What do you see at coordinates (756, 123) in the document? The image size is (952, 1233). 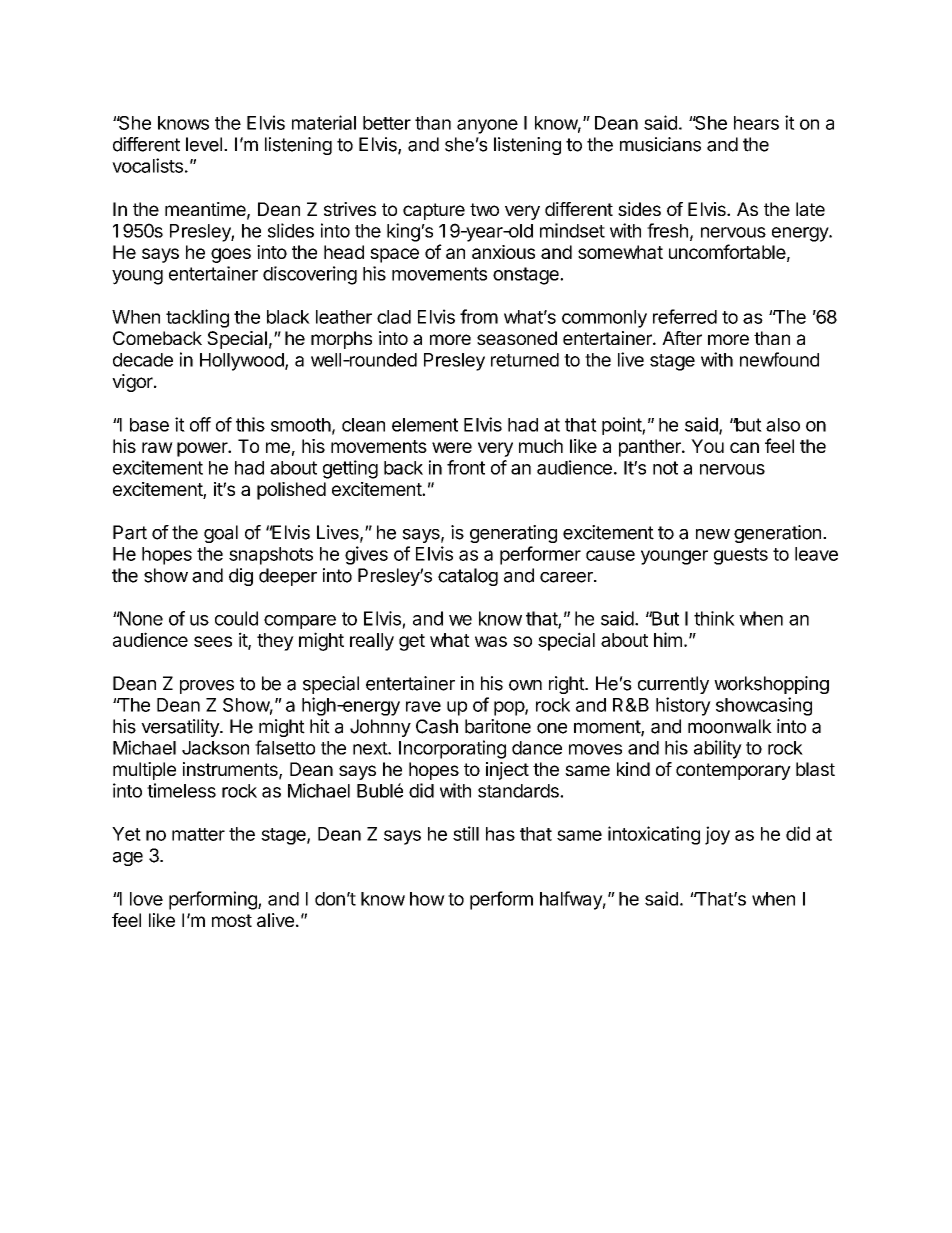 I see `hears` at bounding box center [756, 123].
